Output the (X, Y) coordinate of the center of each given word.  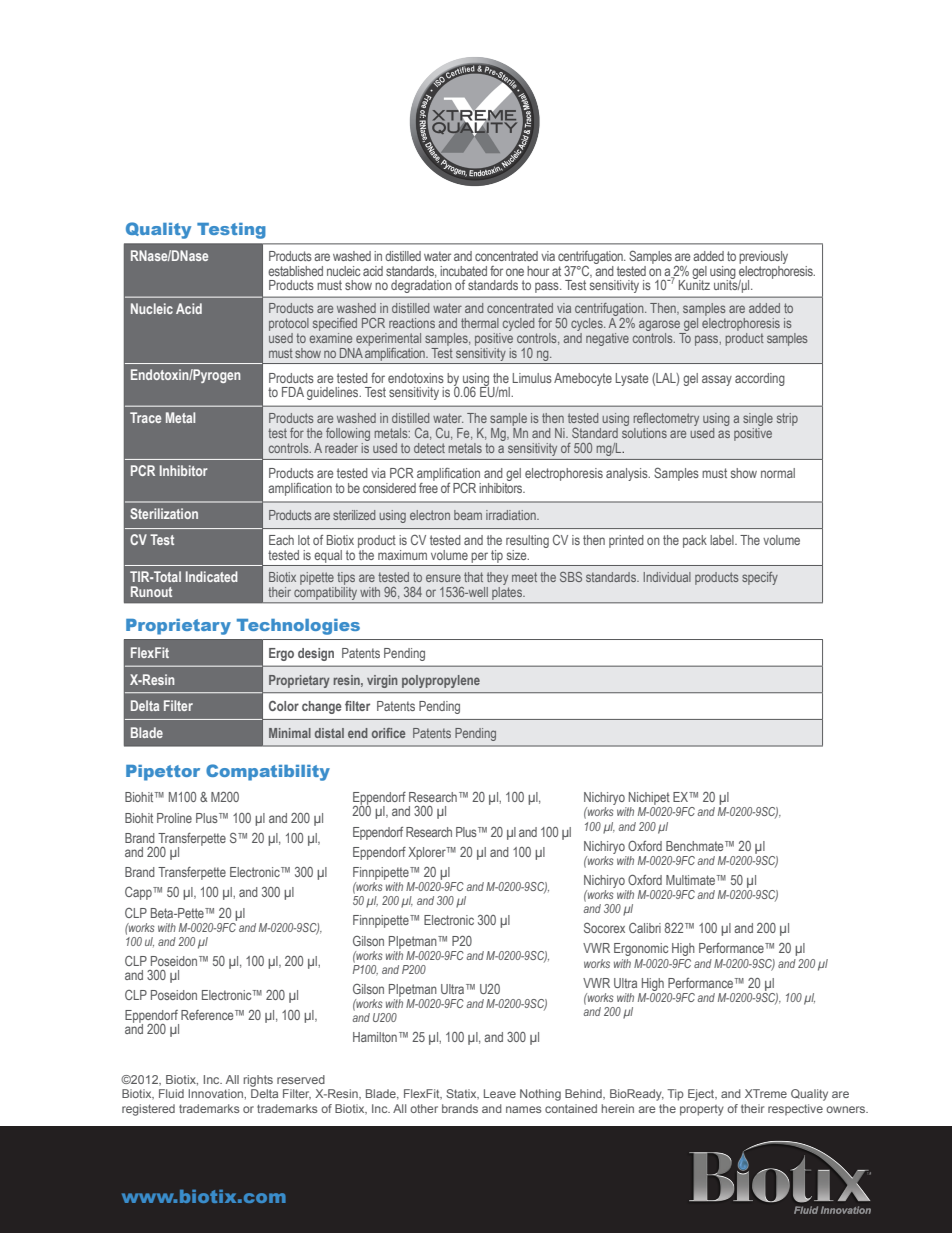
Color (284, 705)
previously (763, 257)
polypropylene (441, 681)
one (515, 272)
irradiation (512, 515)
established (295, 271)
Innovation (216, 1093)
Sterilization (164, 513)
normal (778, 473)
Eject (702, 1095)
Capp (139, 893)
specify (760, 578)
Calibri (645, 928)
